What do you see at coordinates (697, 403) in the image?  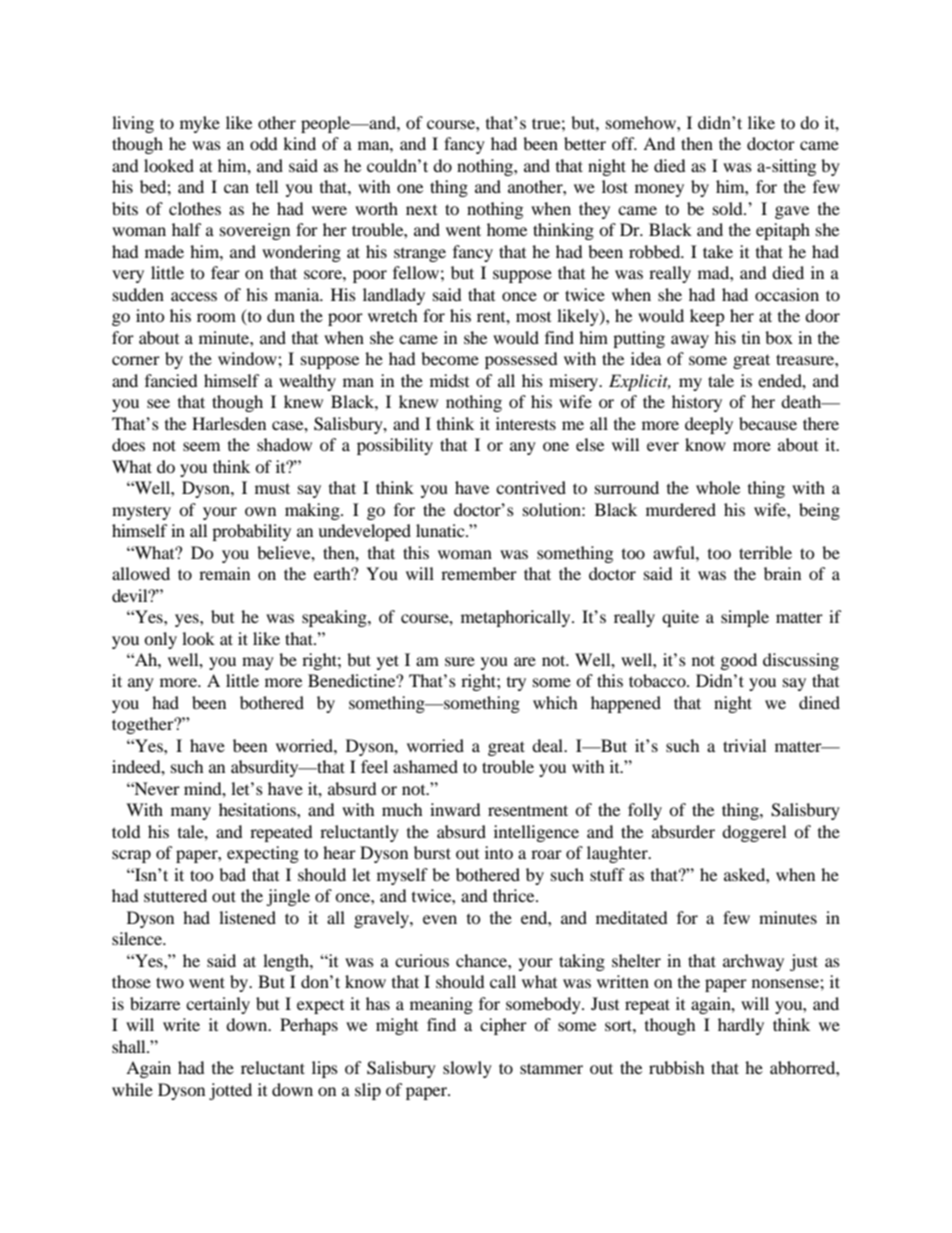 I see `history` at bounding box center [697, 403].
